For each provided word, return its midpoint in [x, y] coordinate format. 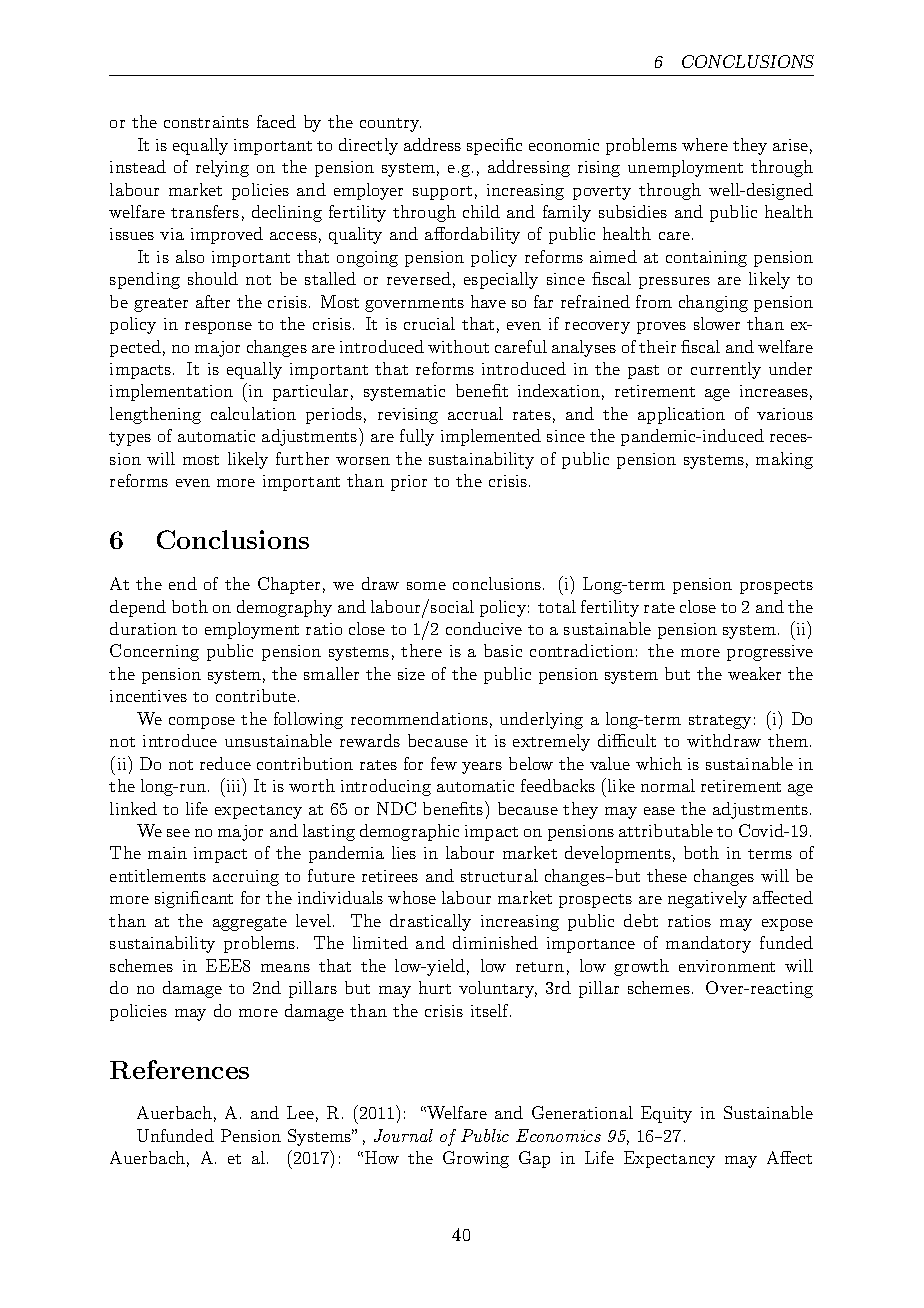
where [705, 144]
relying [222, 168]
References [179, 1069]
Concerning [154, 652]
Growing [476, 1159]
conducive [484, 628]
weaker [754, 673]
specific [494, 146]
